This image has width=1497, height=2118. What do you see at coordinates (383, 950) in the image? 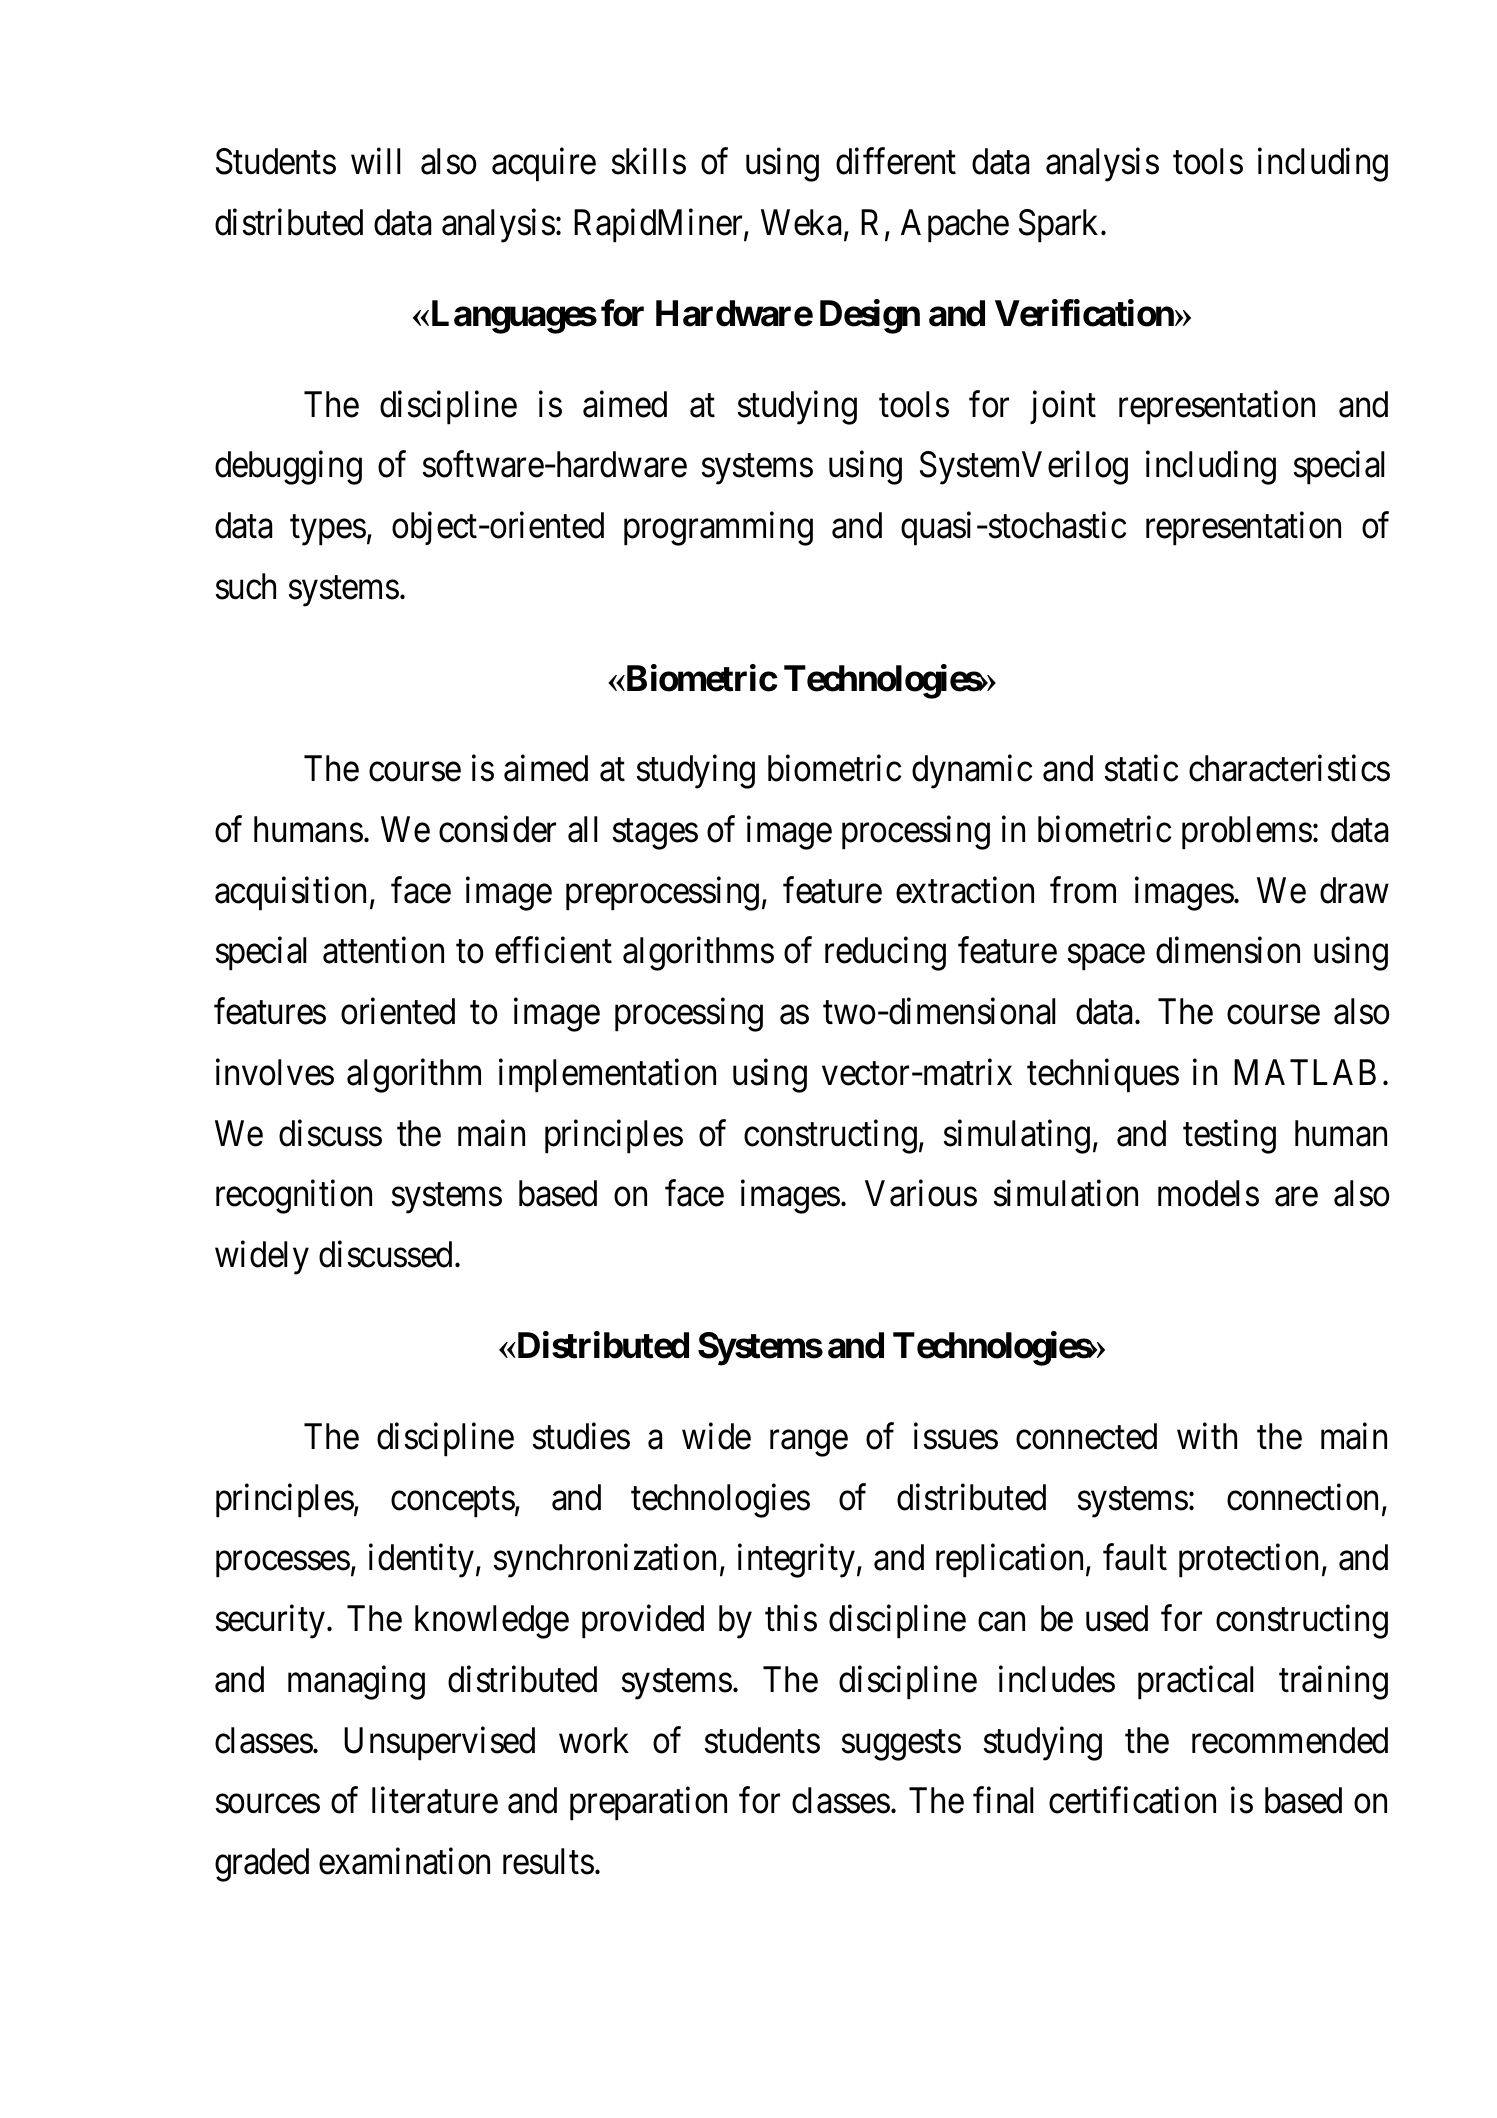
I see `attention` at bounding box center [383, 950].
